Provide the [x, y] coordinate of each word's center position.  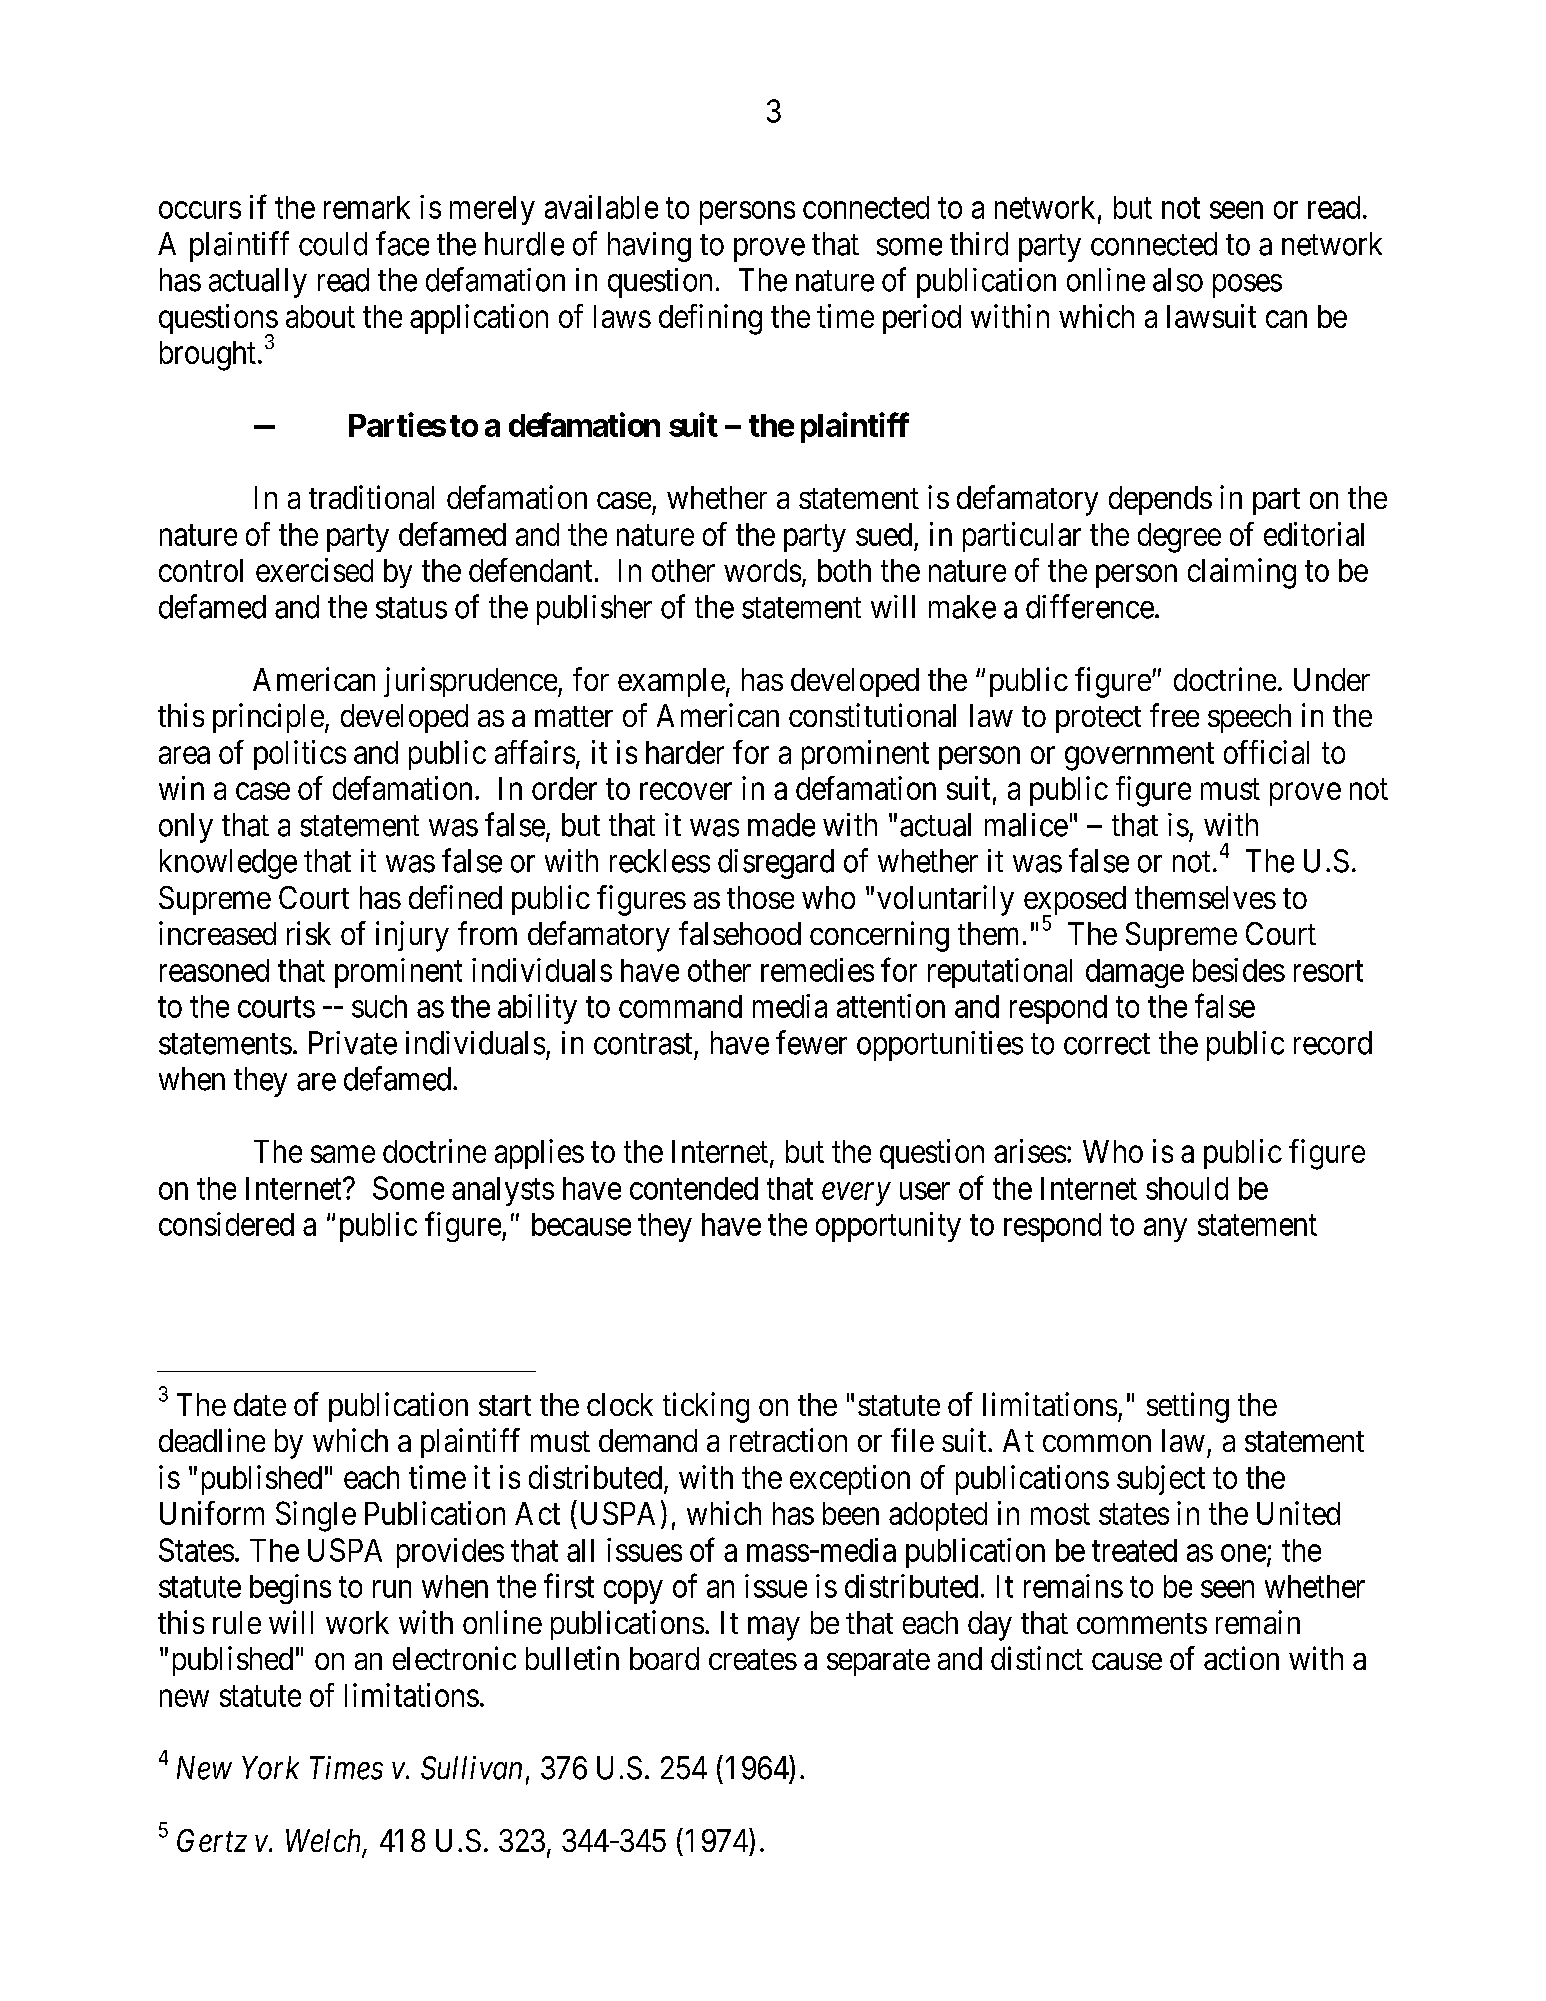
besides [1239, 970]
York [270, 1768]
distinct [1037, 1658]
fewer [811, 1042]
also [1178, 280]
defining [710, 319]
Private [353, 1043]
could [333, 244]
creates [753, 1659]
